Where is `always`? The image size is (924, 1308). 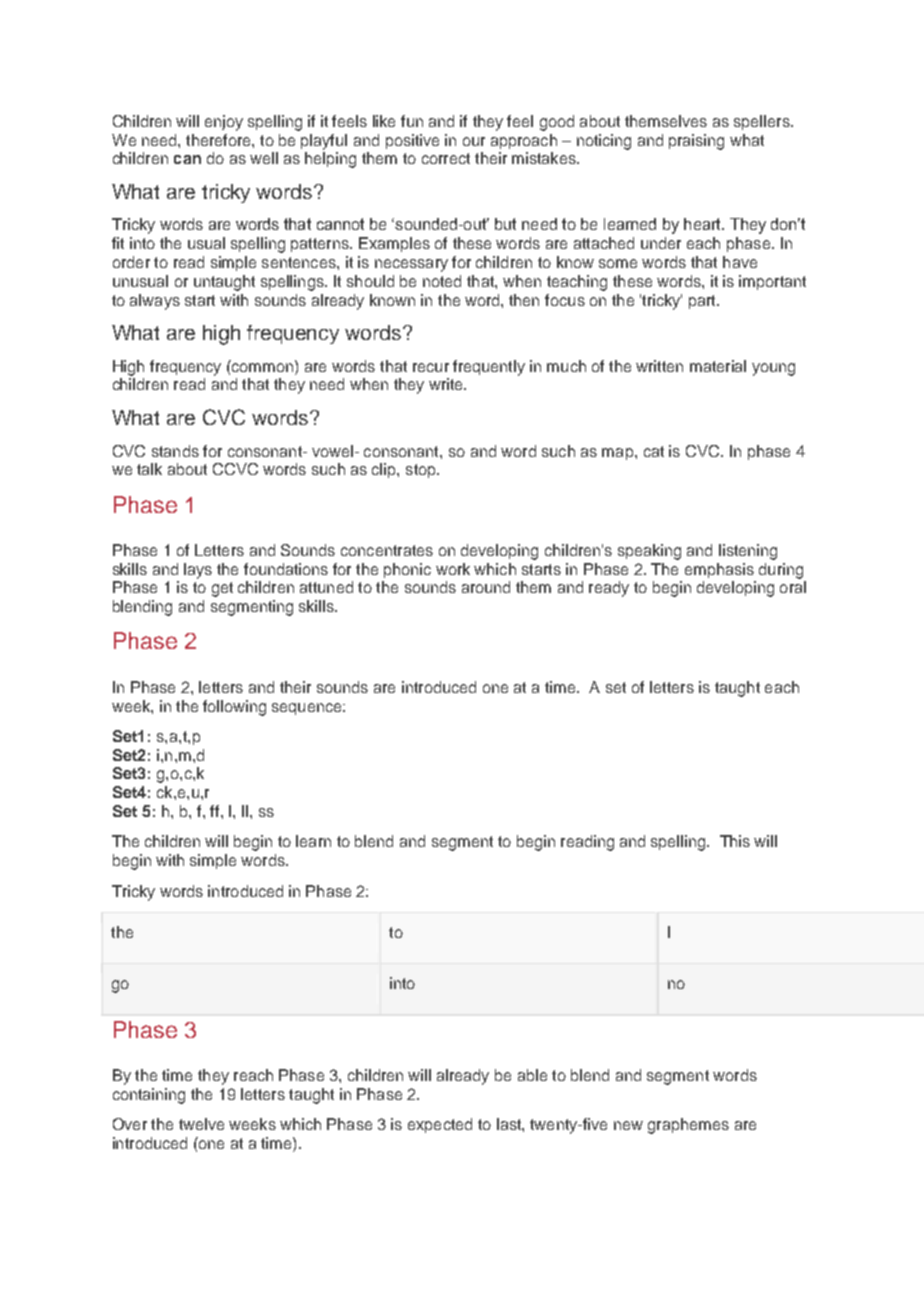 always is located at coordinates (155, 302).
